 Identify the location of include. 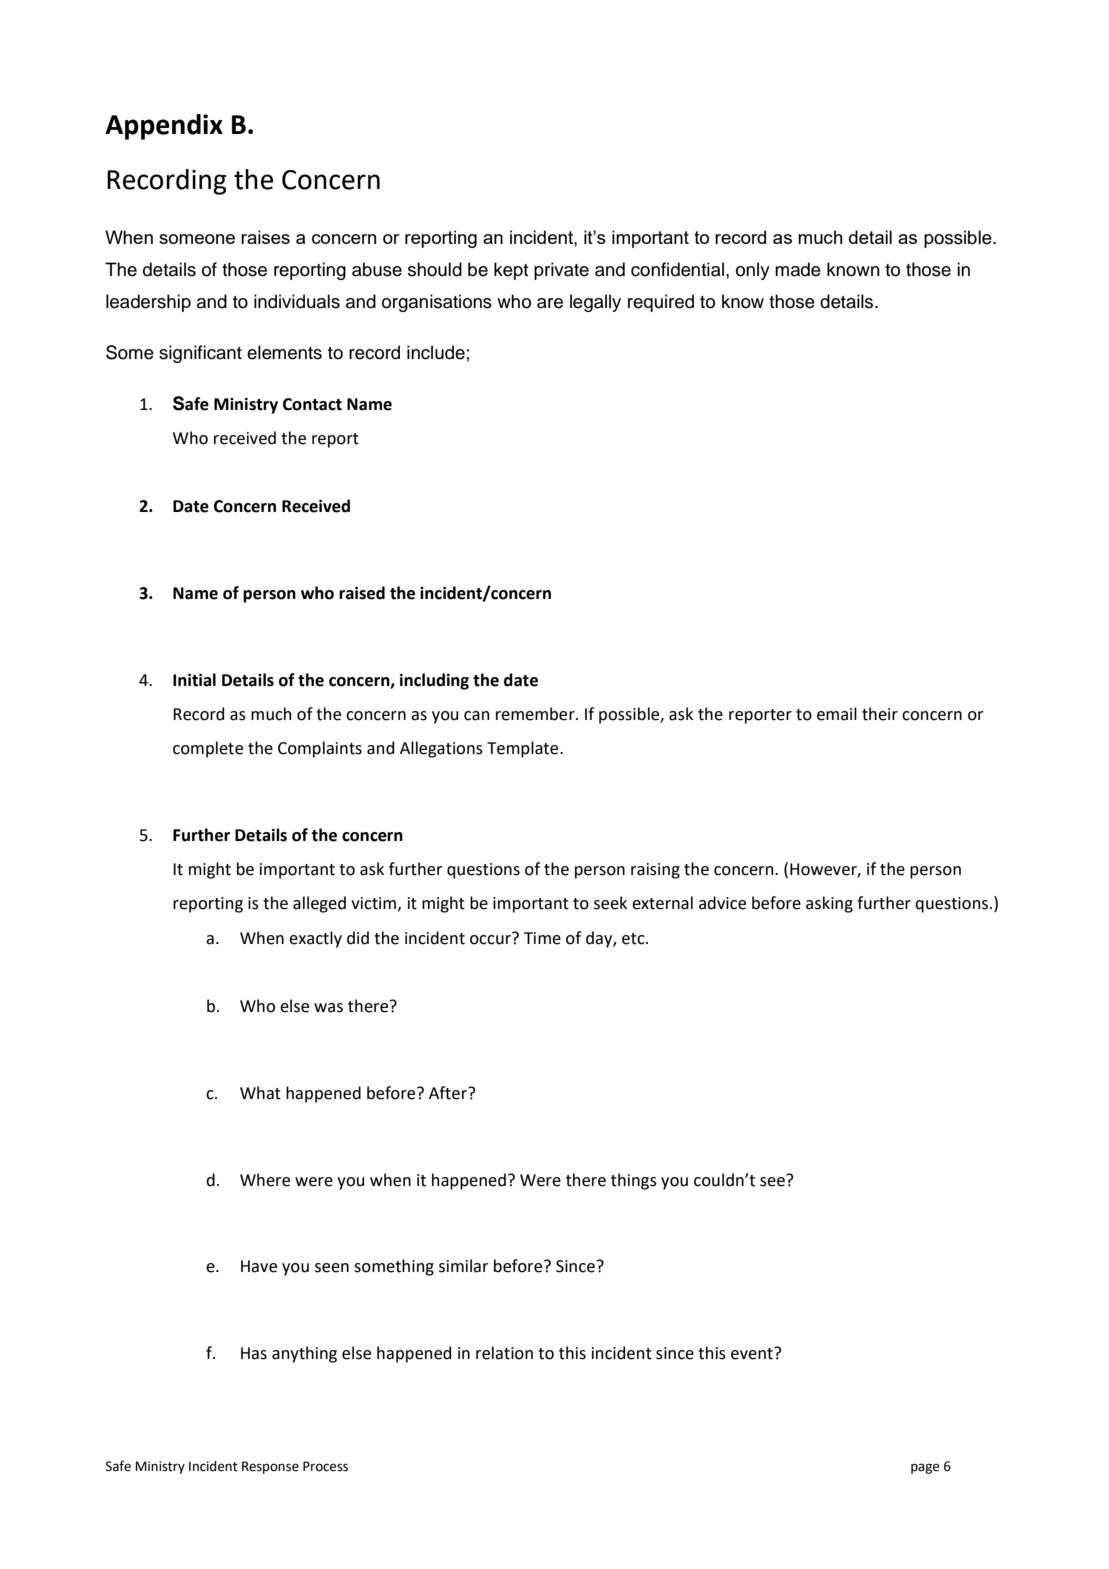
(436, 352).
